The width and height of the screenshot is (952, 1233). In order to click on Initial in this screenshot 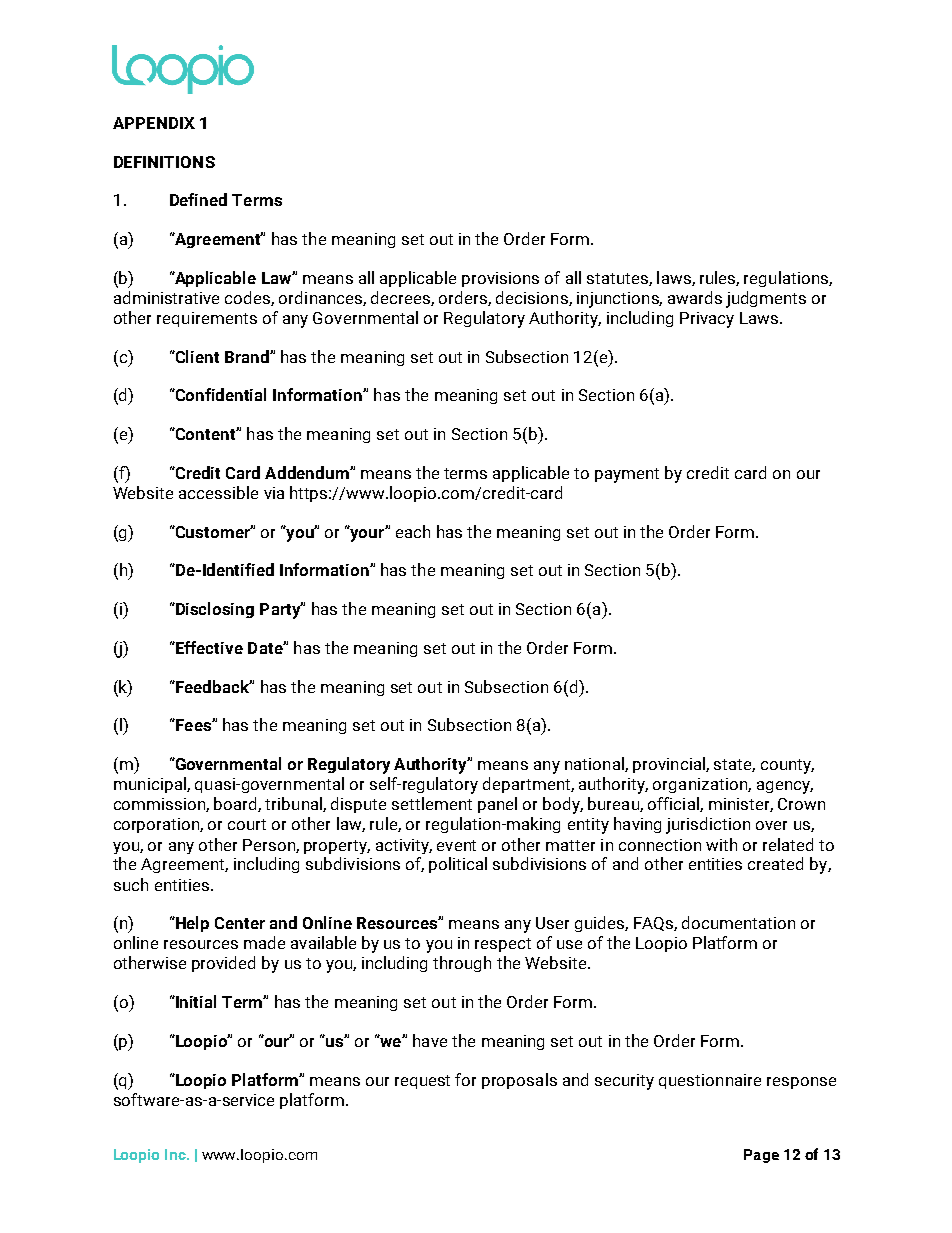, I will do `click(195, 1001)`.
